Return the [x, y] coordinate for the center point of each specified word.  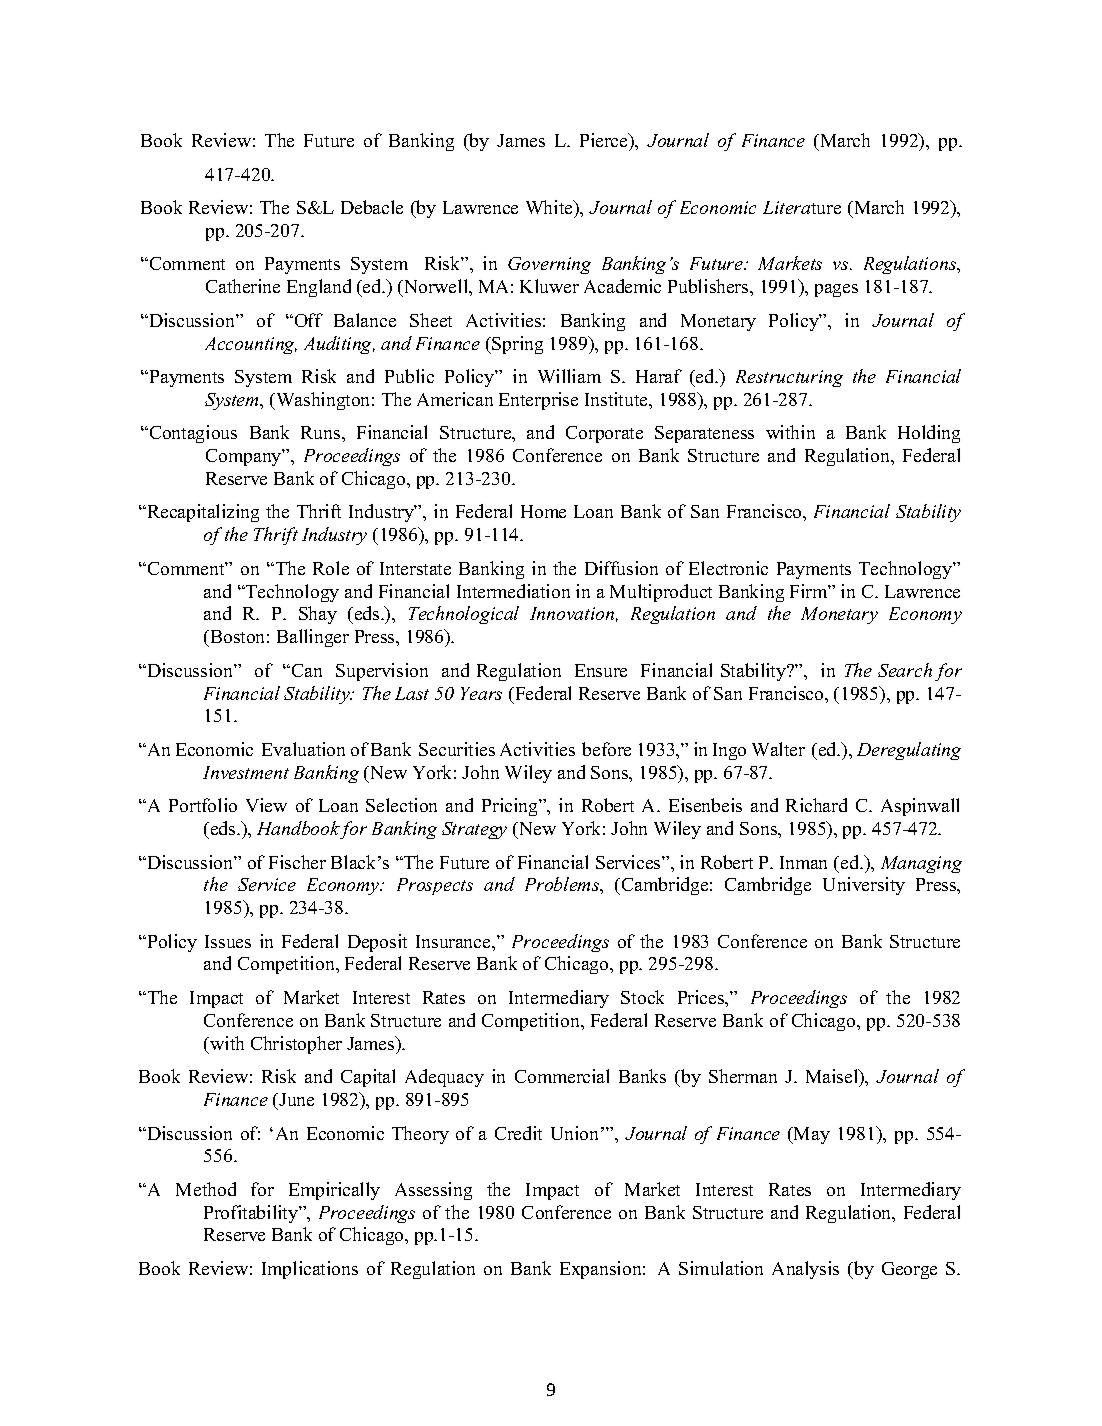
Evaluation [303, 749]
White [550, 207]
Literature [802, 207]
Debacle [372, 207]
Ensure [601, 670]
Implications [310, 1270]
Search [905, 670]
